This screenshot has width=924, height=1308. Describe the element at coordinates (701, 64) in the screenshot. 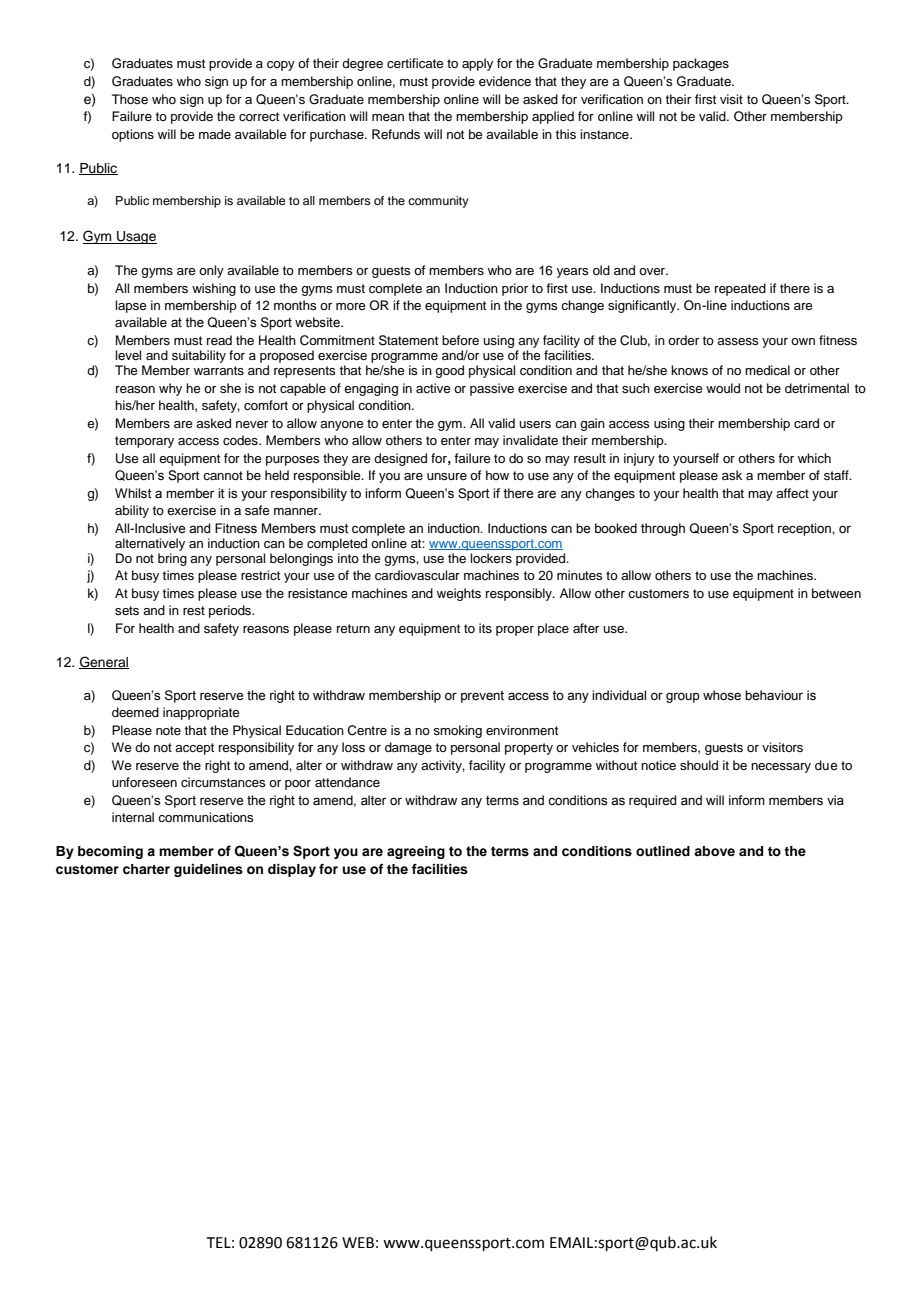

I see `packages` at that location.
